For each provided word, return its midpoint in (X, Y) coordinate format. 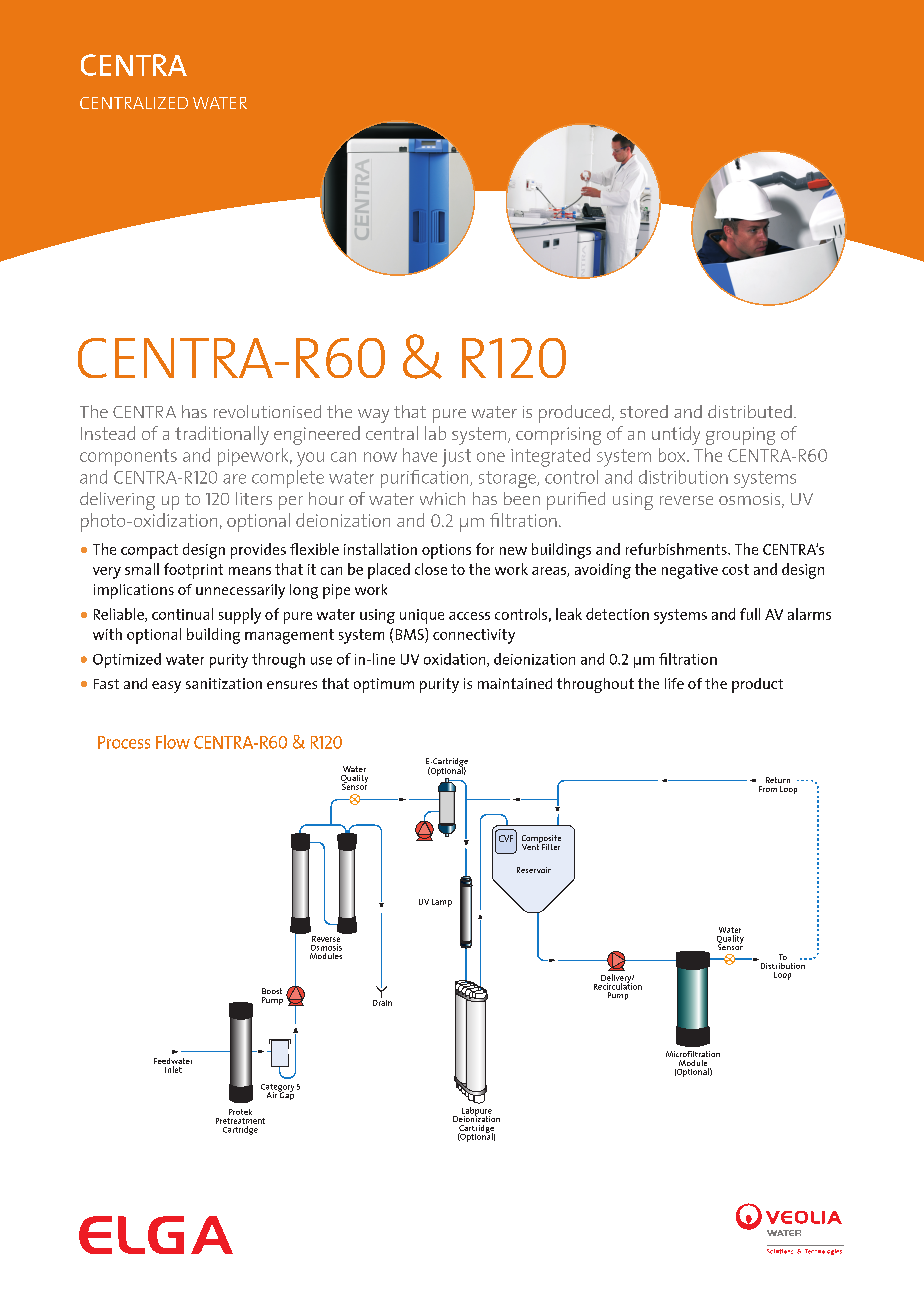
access (469, 616)
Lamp (442, 903)
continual (182, 614)
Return (778, 780)
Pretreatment (240, 1121)
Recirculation (618, 985)
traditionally (222, 435)
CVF (506, 838)
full (750, 614)
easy (166, 687)
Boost (272, 991)
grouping (740, 436)
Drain (382, 1001)
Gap (286, 1095)
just (456, 458)
